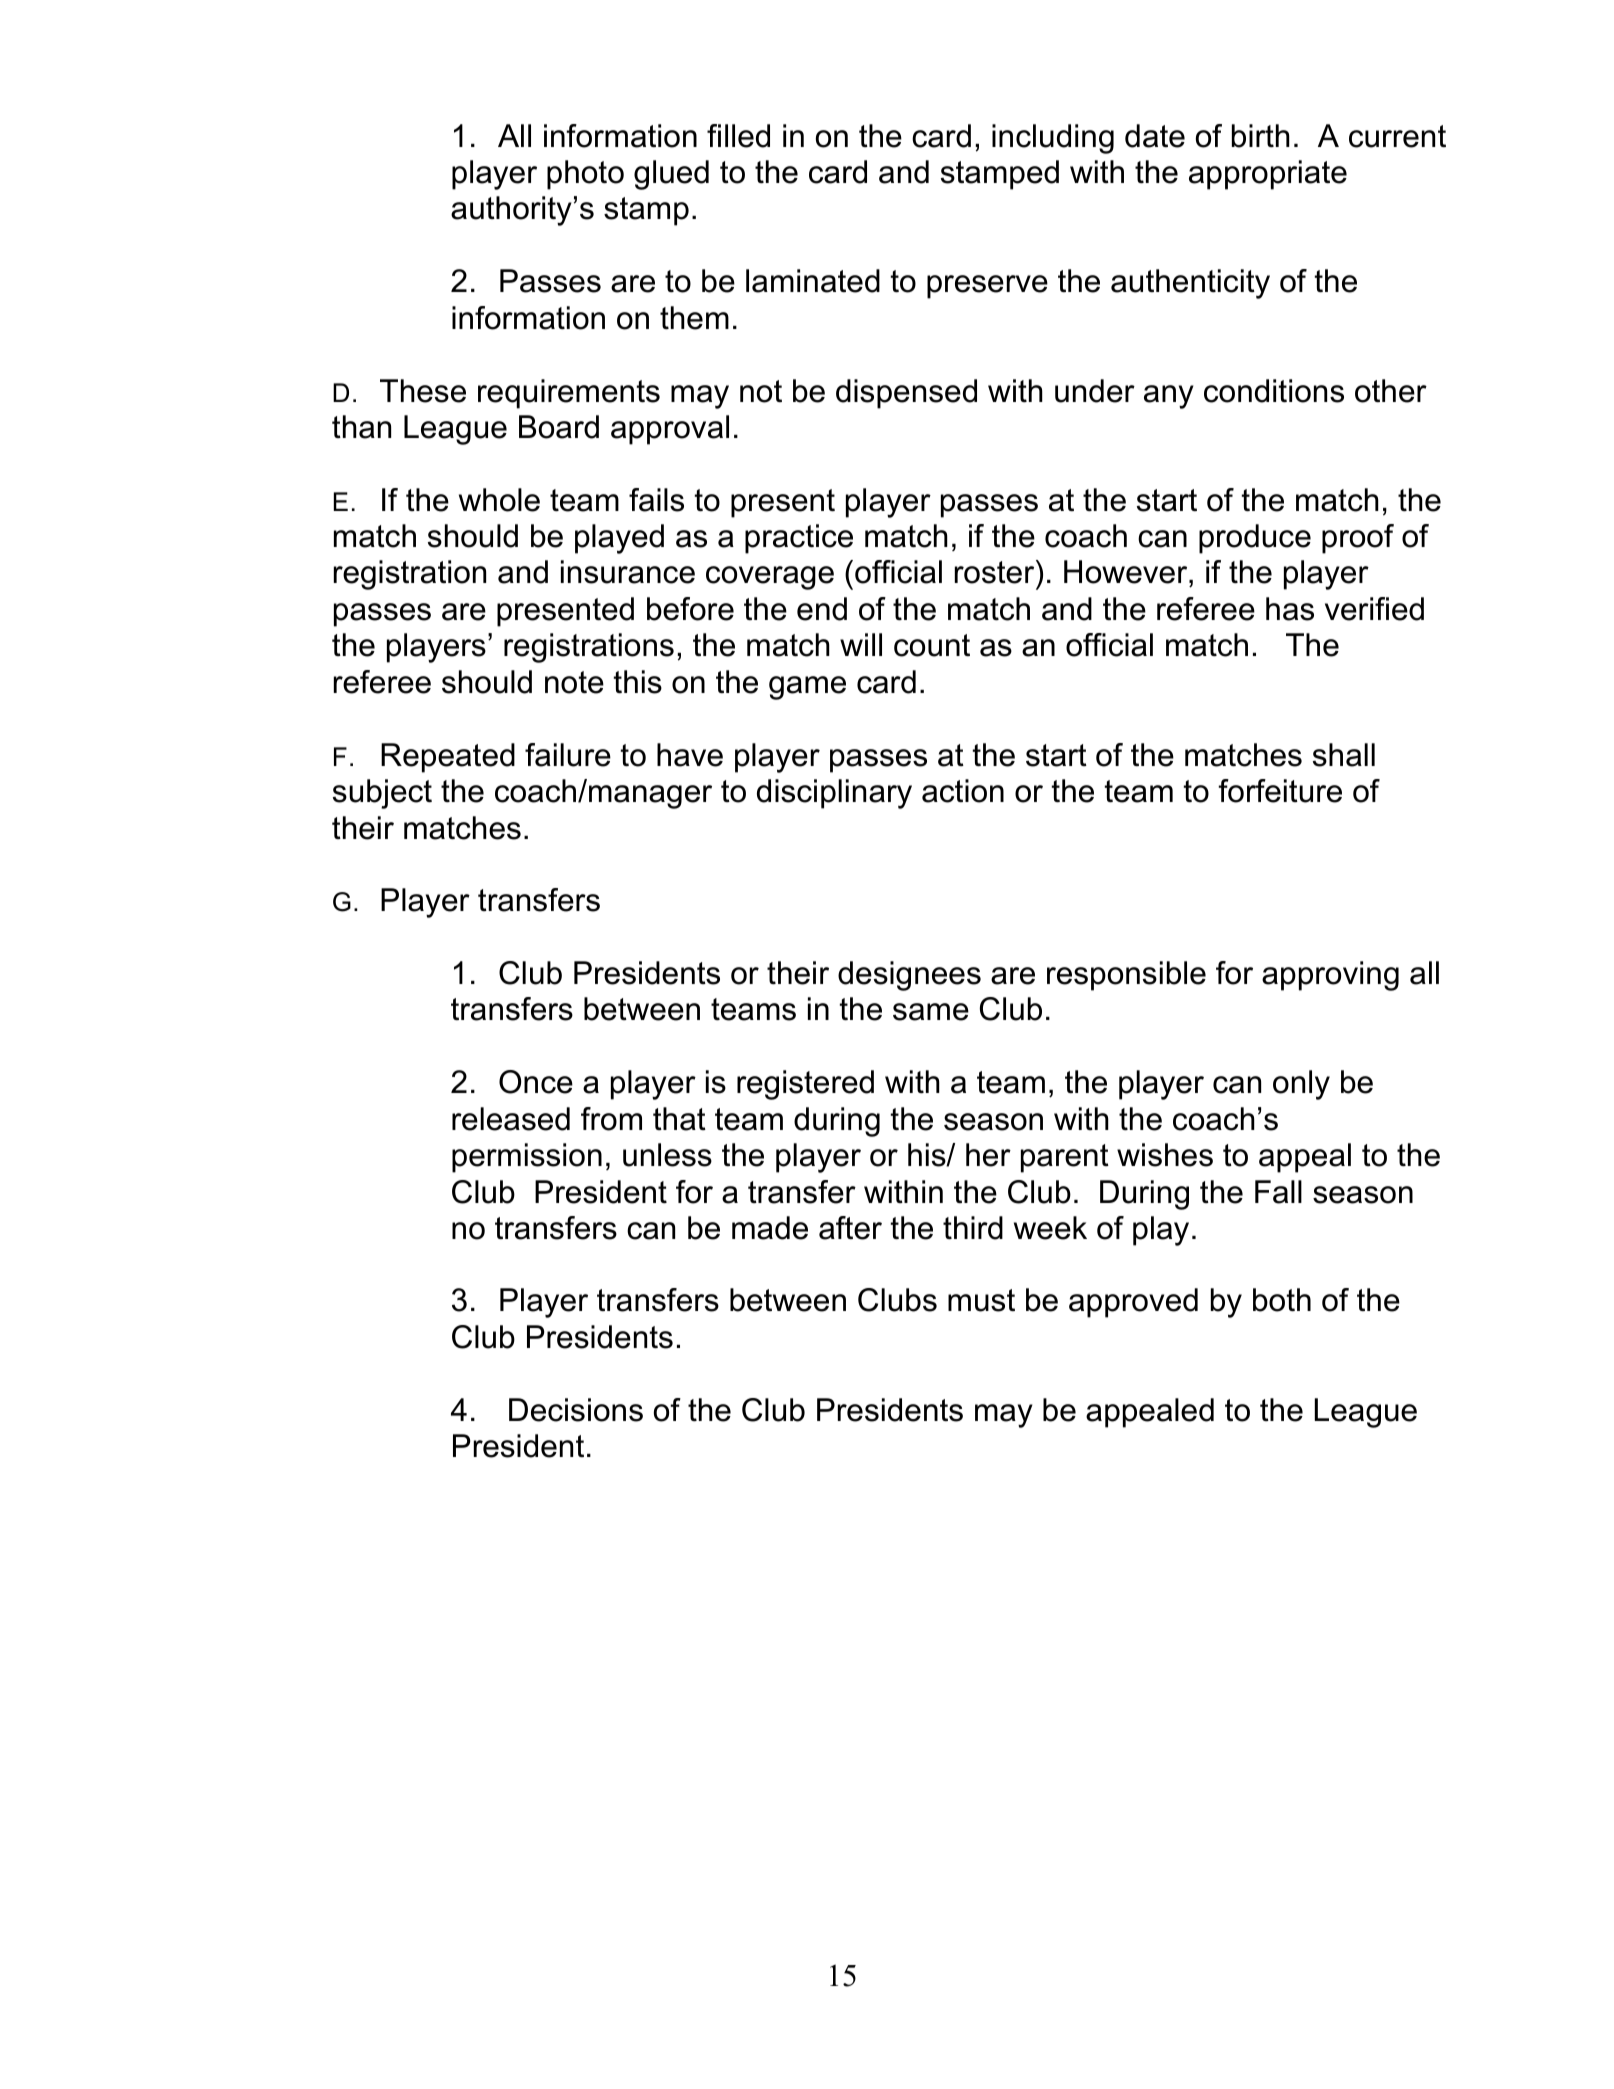 This screenshot has height=2089, width=1614. What do you see at coordinates (931, 1012) in the screenshot?
I see `same` at bounding box center [931, 1012].
